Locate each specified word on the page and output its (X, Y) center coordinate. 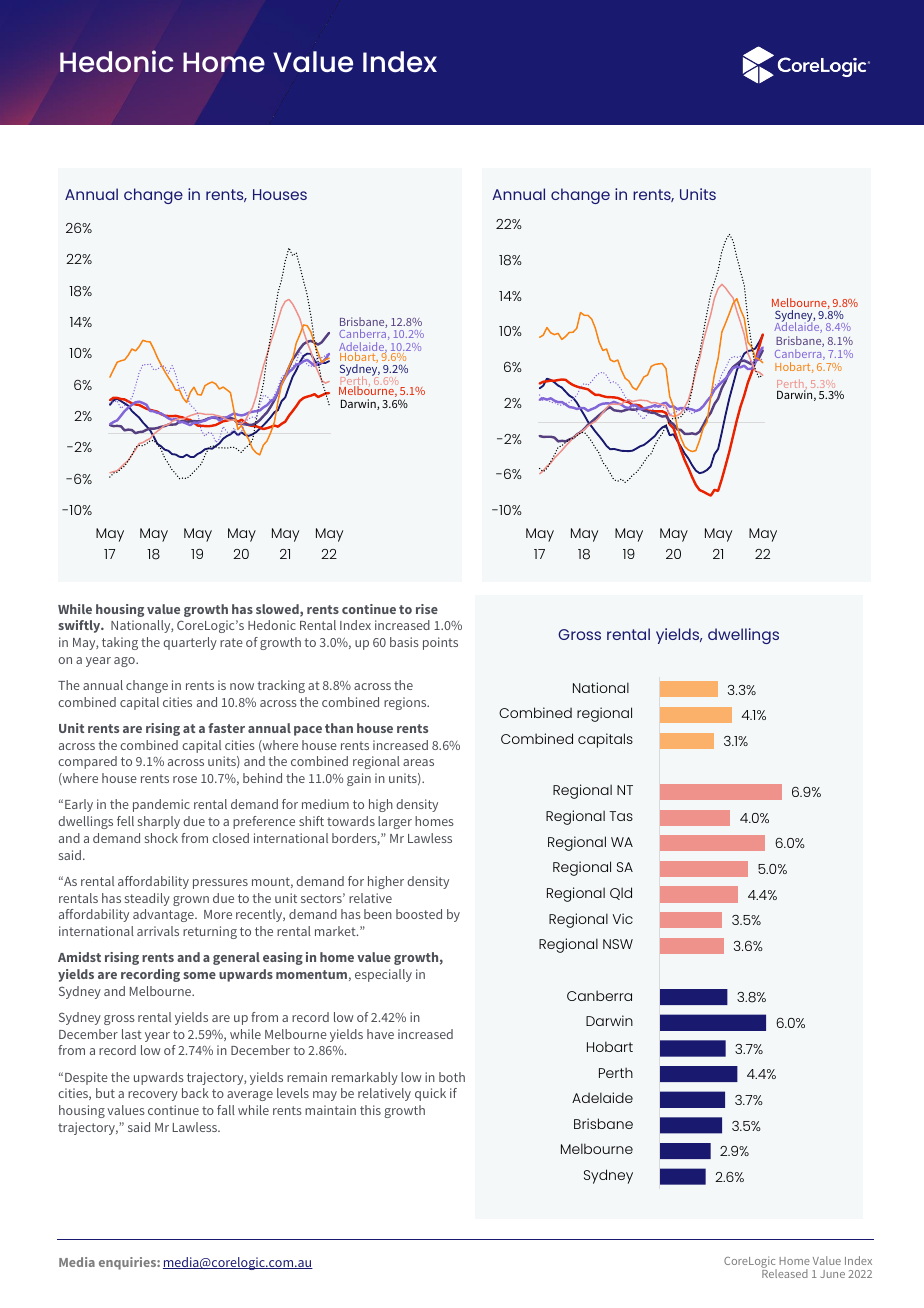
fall (226, 1110)
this (370, 1110)
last (132, 1034)
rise (427, 609)
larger (395, 822)
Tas (621, 816)
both (452, 1077)
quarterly (190, 643)
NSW (618, 944)
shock (161, 838)
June (833, 1274)
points (440, 643)
